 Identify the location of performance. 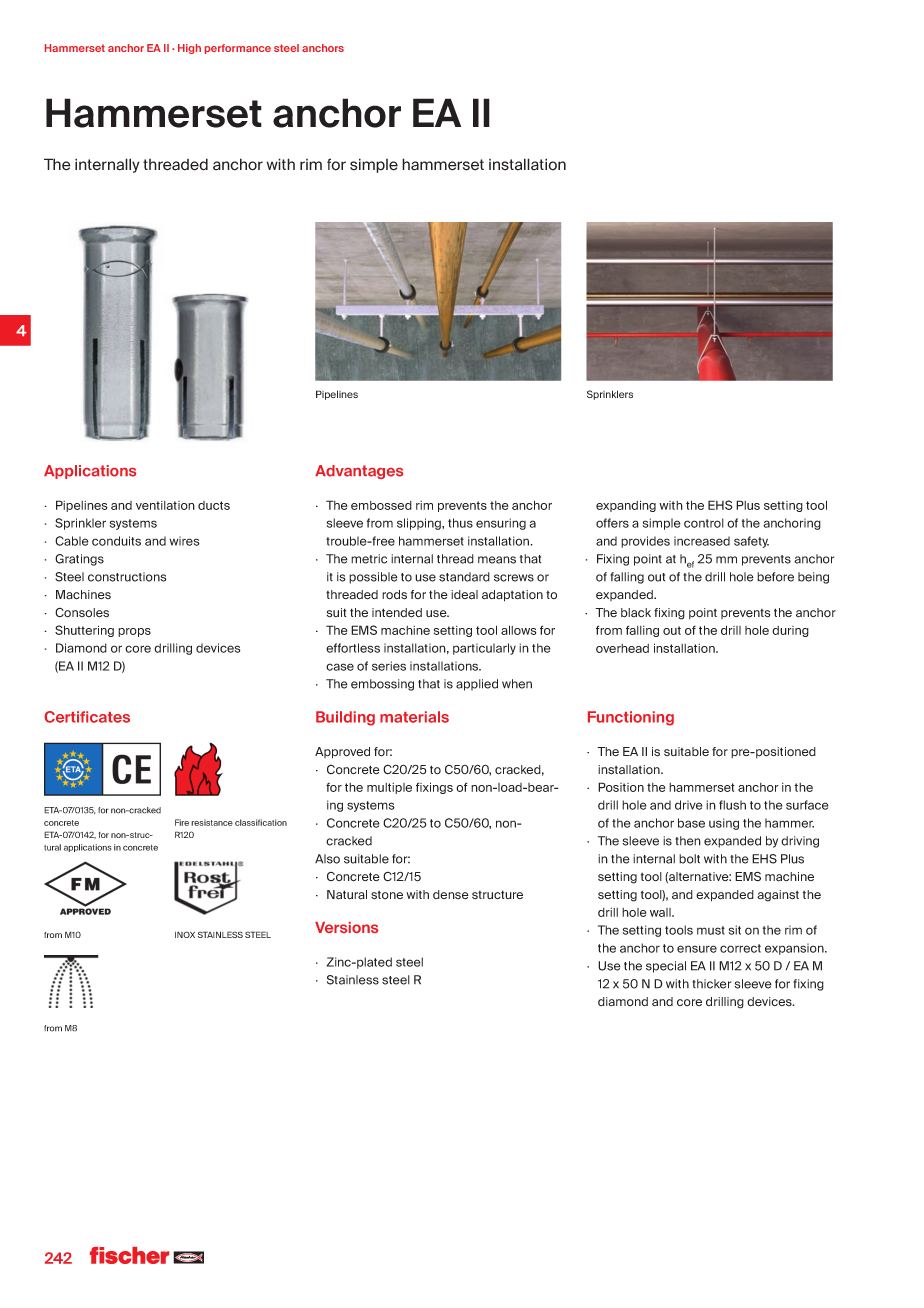
(238, 49).
